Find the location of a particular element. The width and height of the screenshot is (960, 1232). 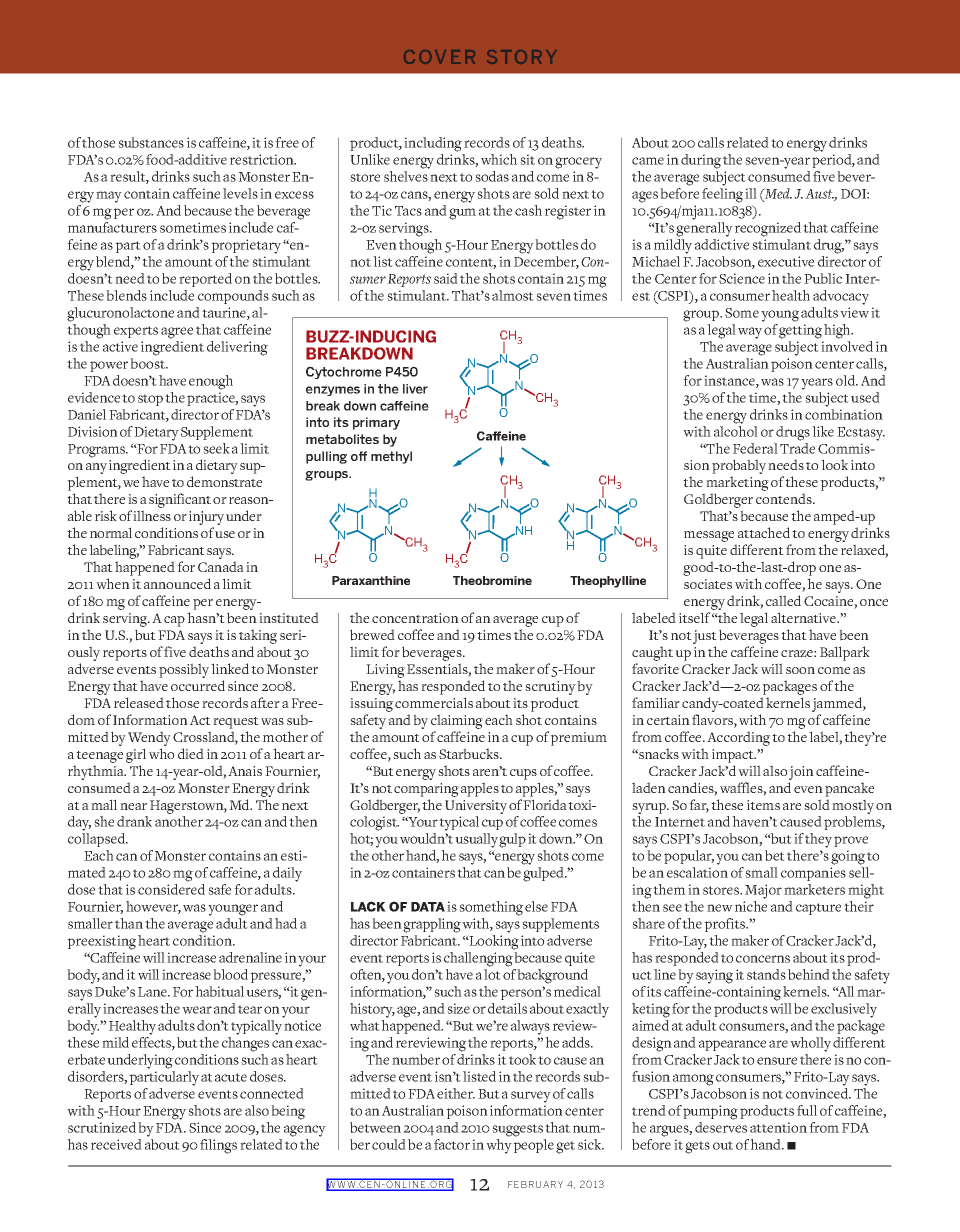

niche is located at coordinates (751, 906).
